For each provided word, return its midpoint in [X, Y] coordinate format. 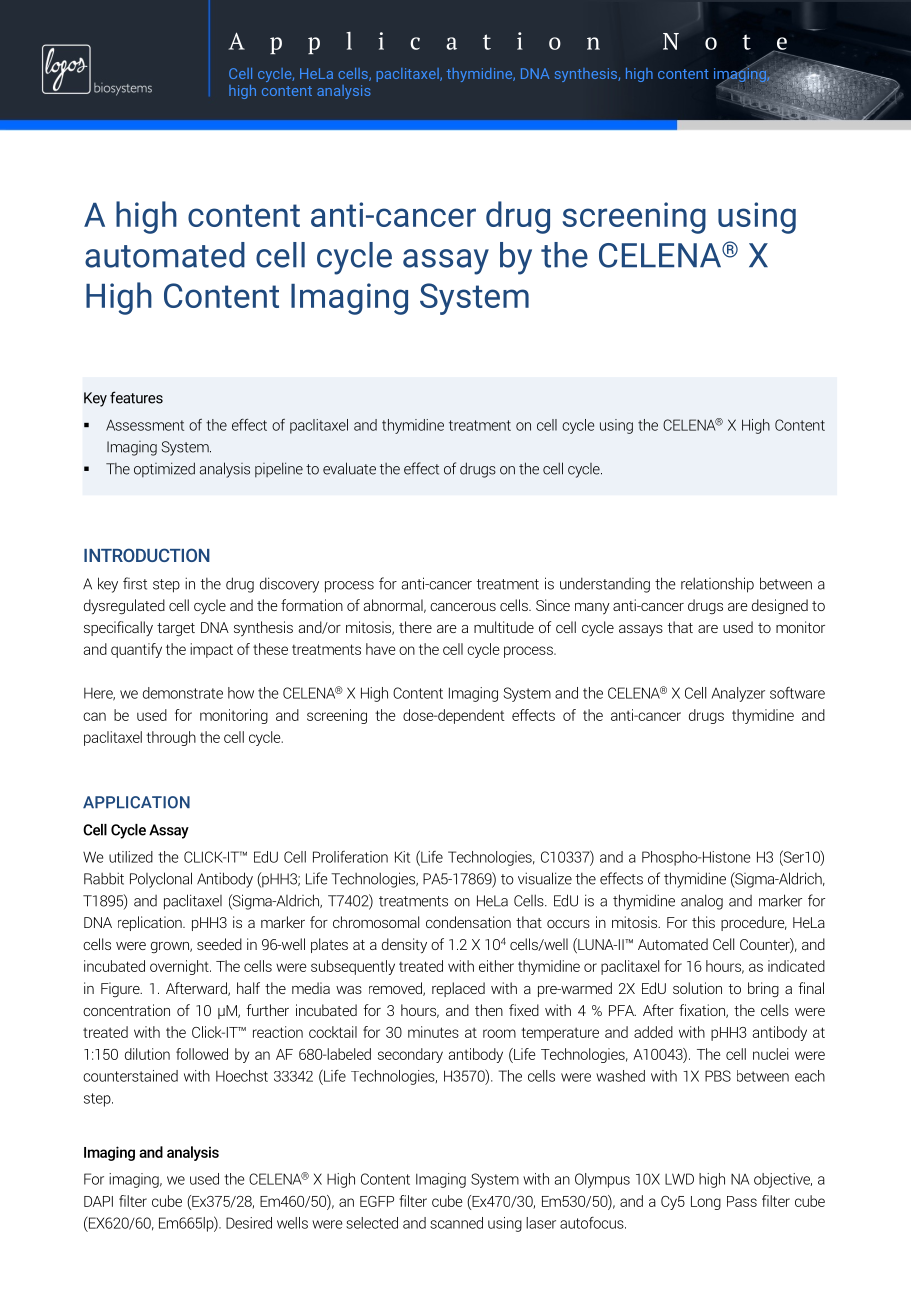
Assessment [145, 425]
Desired [249, 1223]
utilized [131, 857]
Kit [402, 857]
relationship [717, 585]
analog [702, 902]
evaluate [349, 468]
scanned [456, 1223]
